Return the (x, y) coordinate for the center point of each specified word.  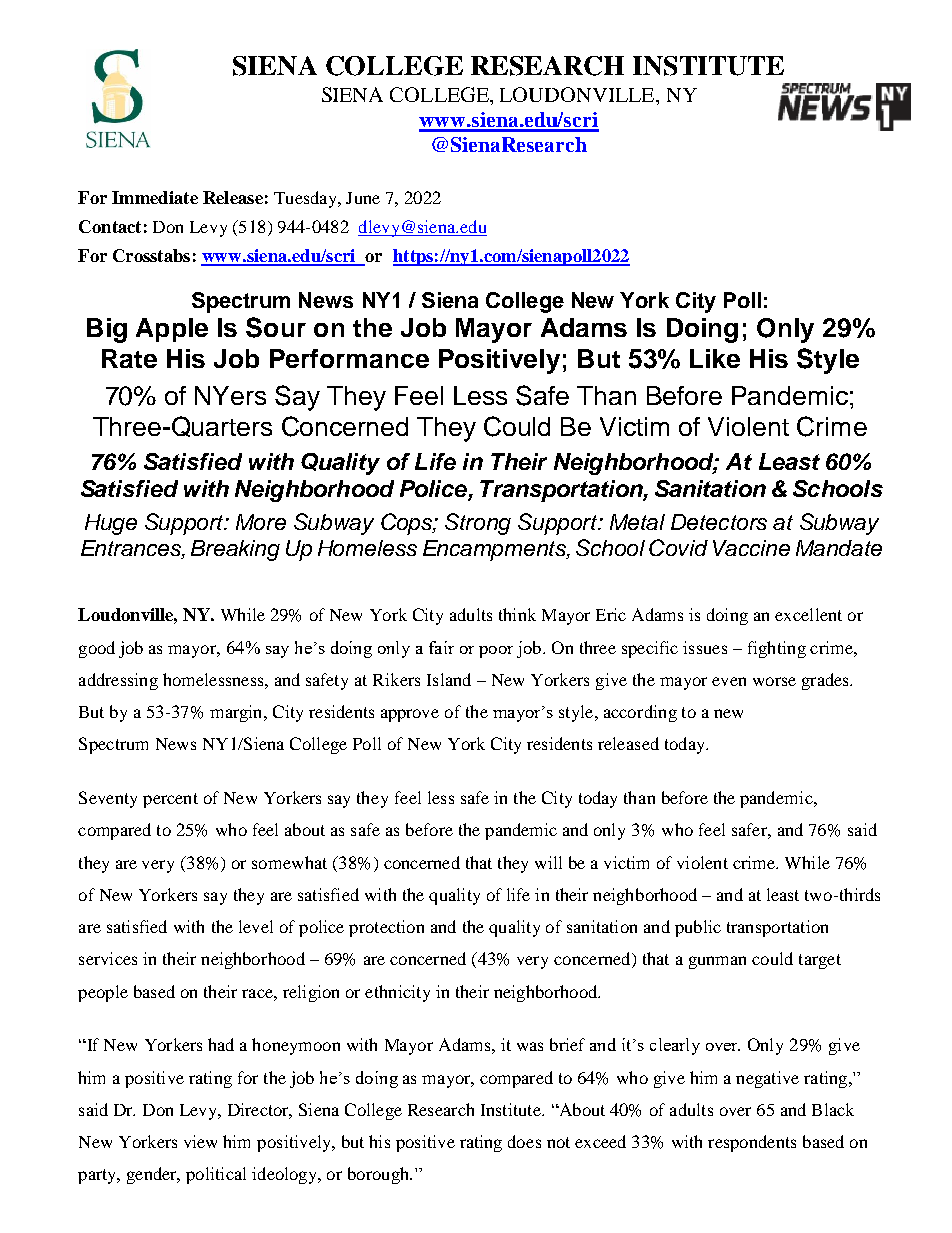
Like (715, 358)
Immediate (155, 197)
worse (774, 681)
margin (237, 713)
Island (449, 679)
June (363, 198)
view (200, 1141)
